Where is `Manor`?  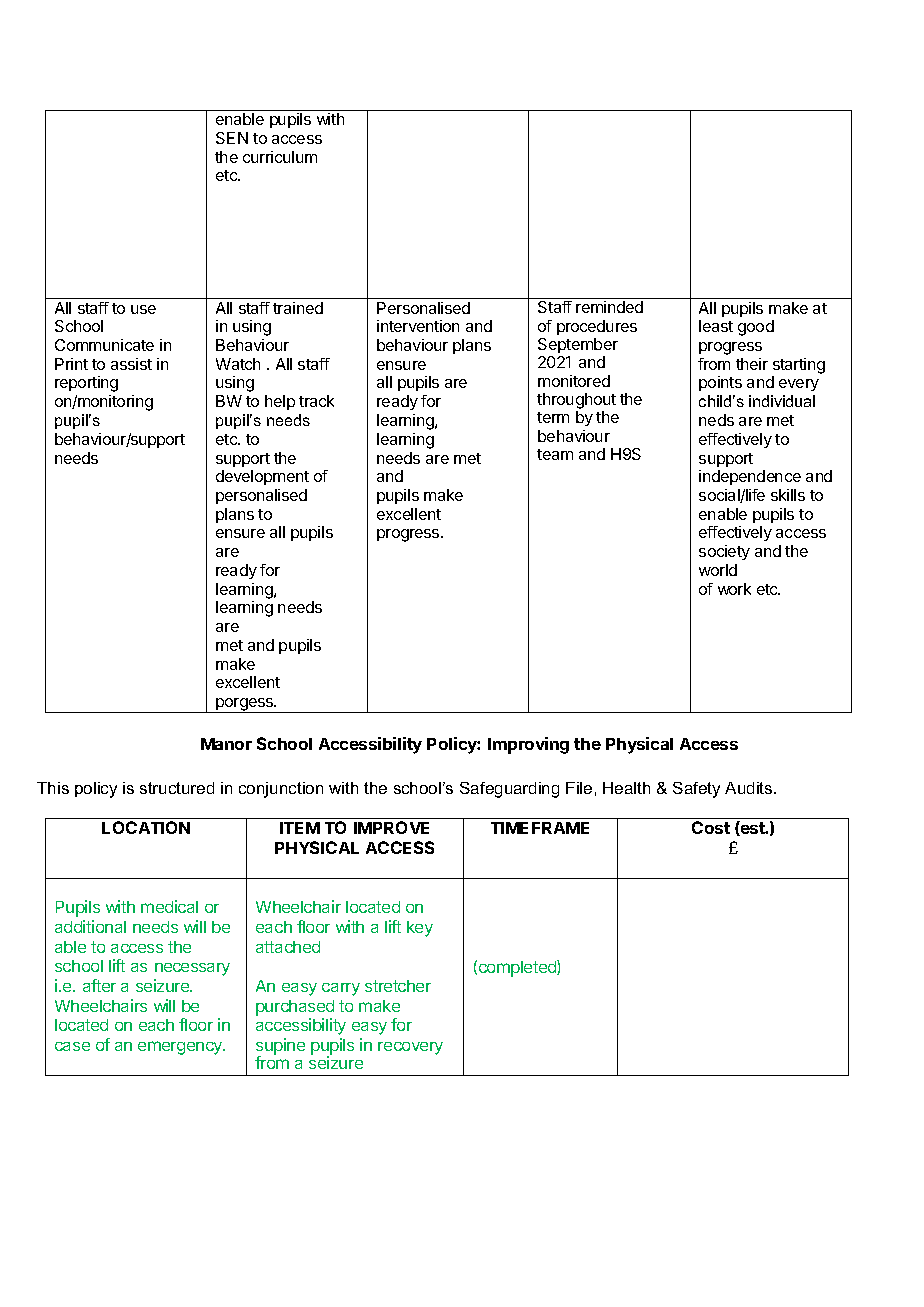 Manor is located at coordinates (226, 744).
